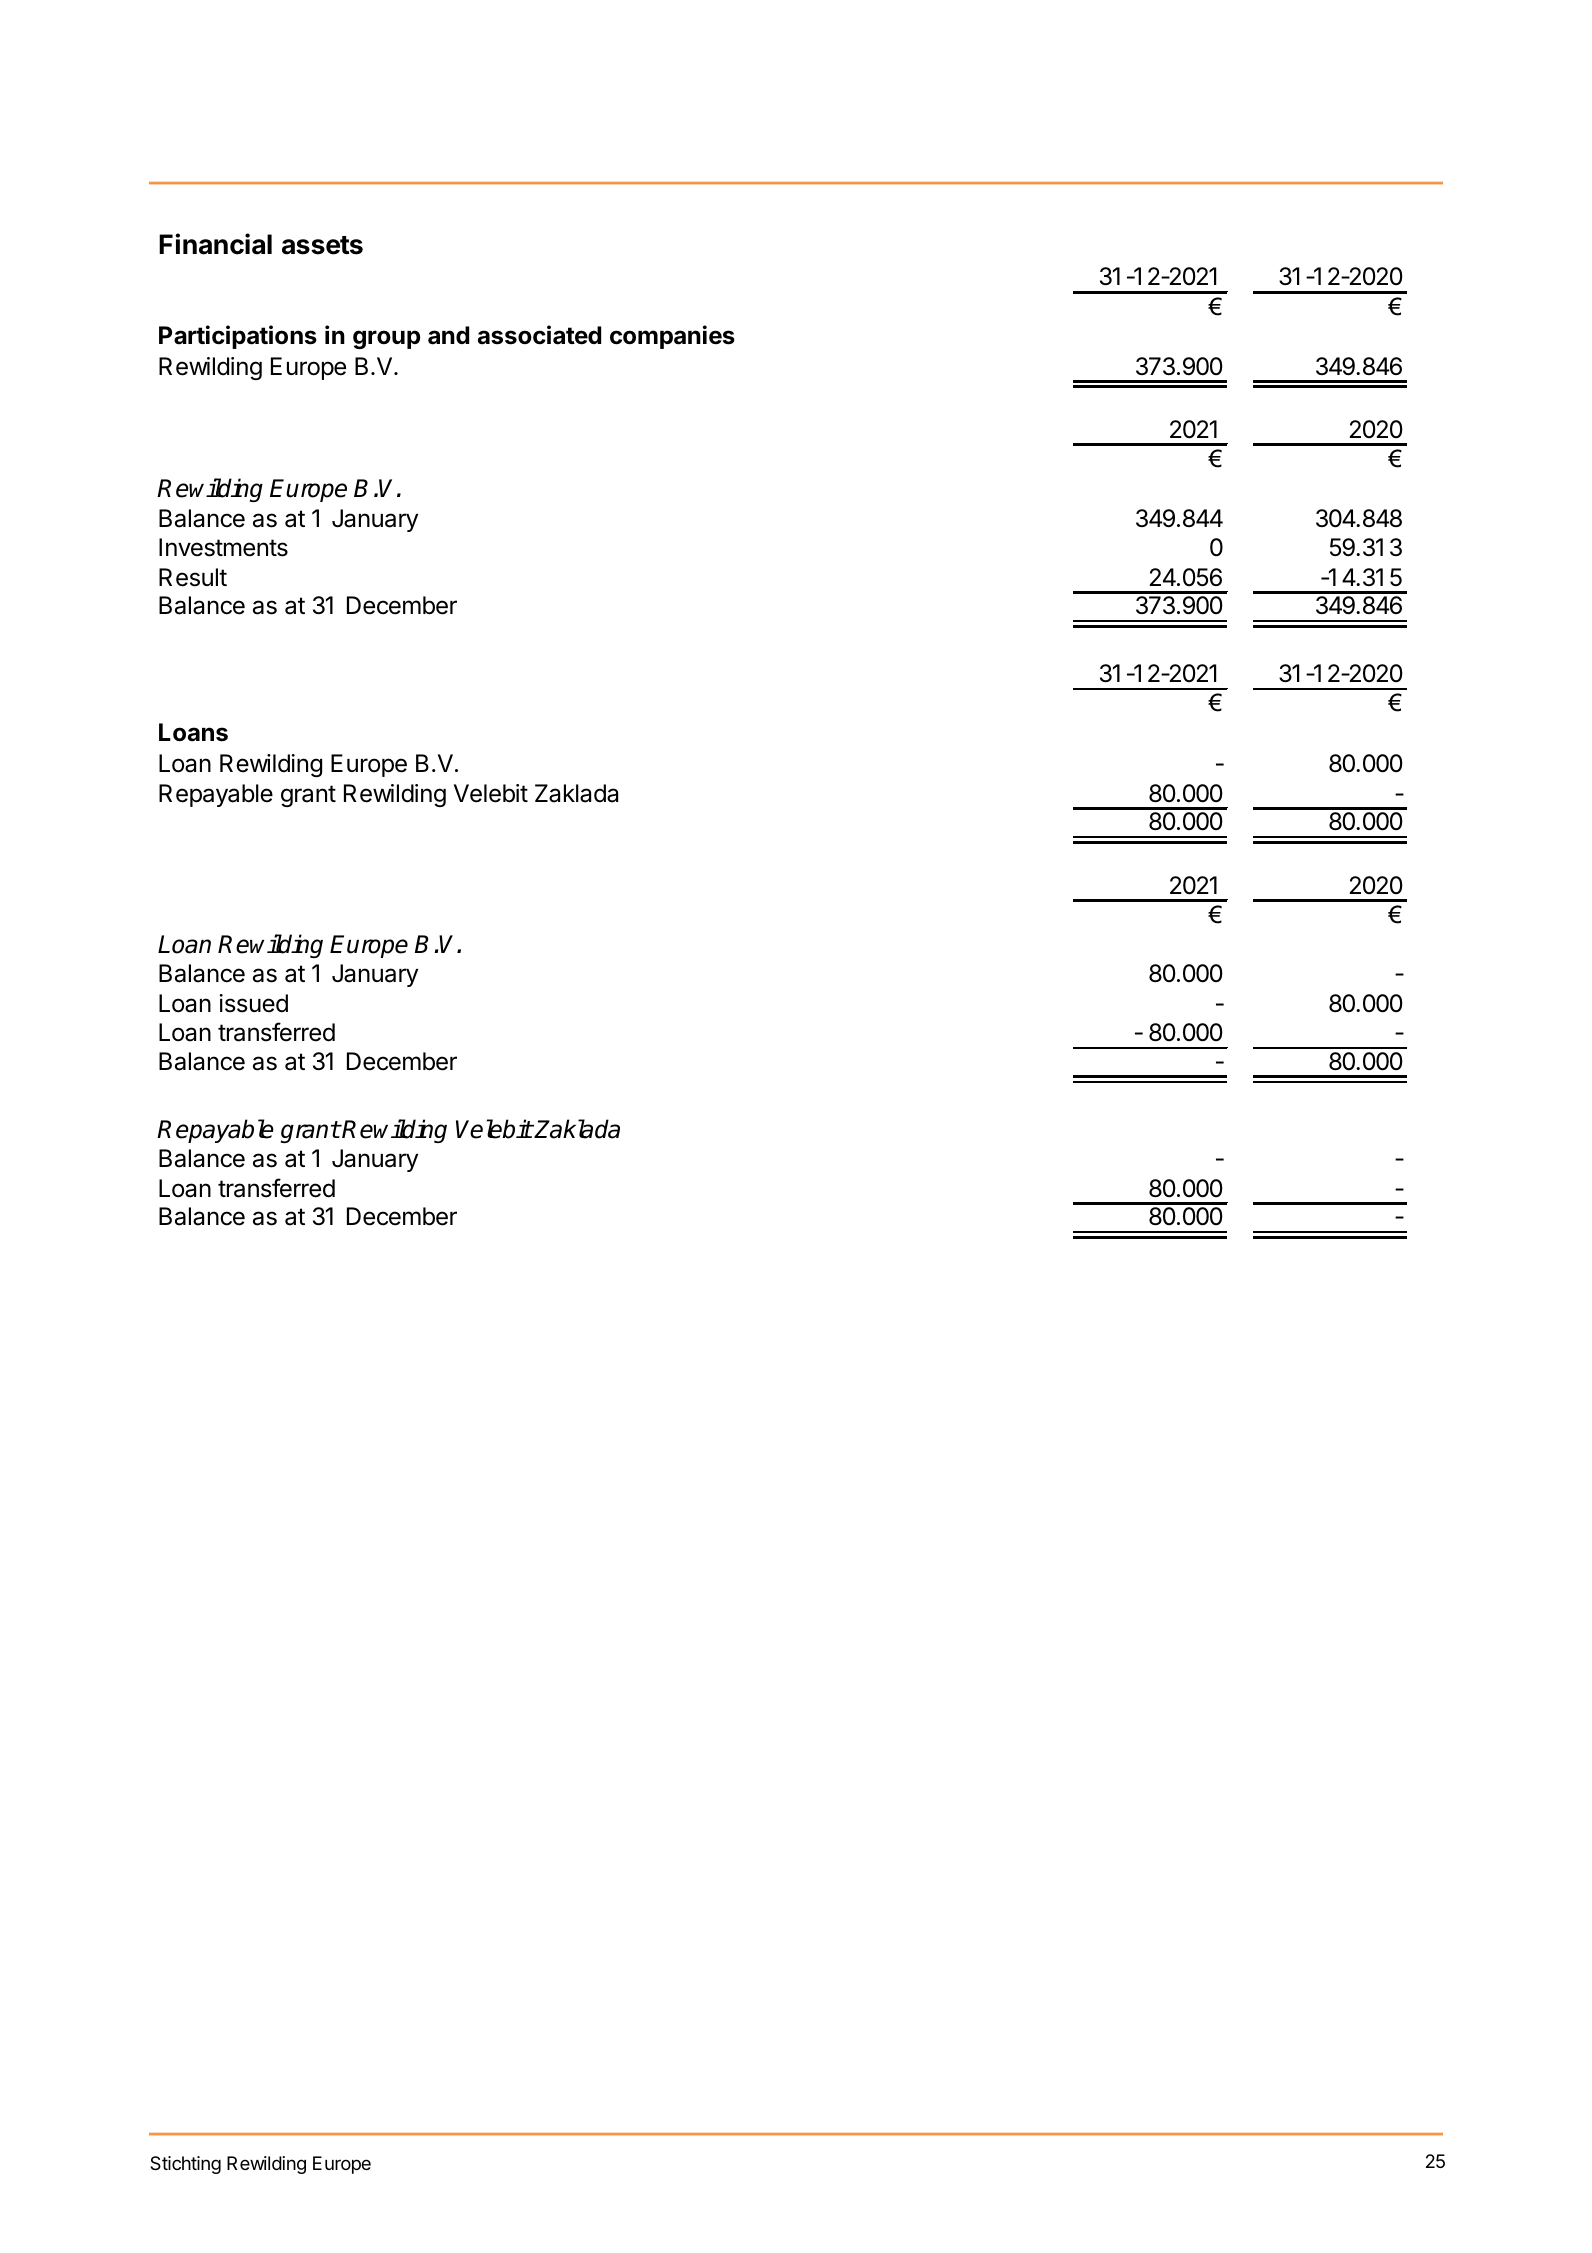 The height and width of the page is (2253, 1592). What do you see at coordinates (322, 245) in the page?
I see `assets` at bounding box center [322, 245].
